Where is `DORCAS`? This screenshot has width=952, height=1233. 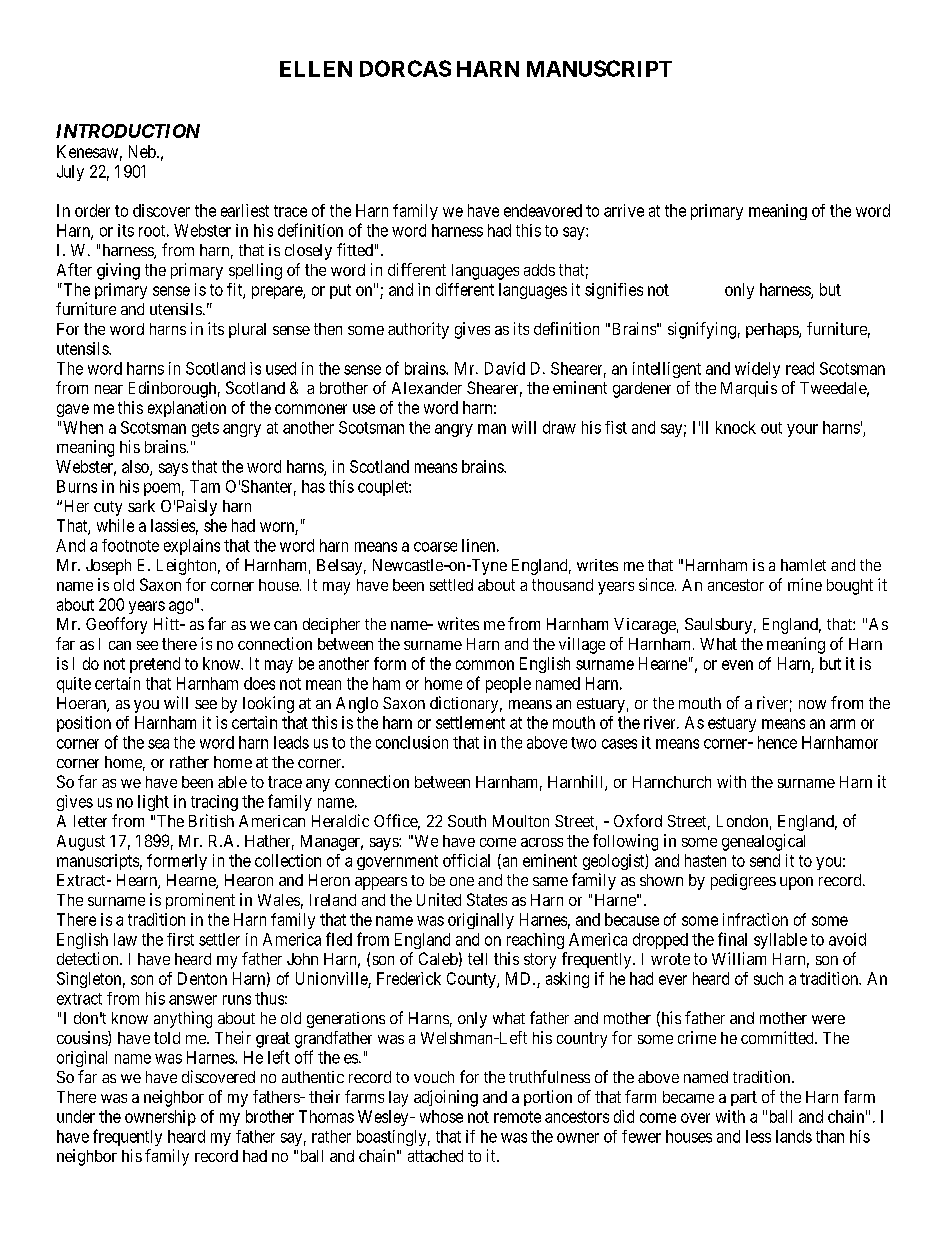
DORCAS is located at coordinates (405, 68).
